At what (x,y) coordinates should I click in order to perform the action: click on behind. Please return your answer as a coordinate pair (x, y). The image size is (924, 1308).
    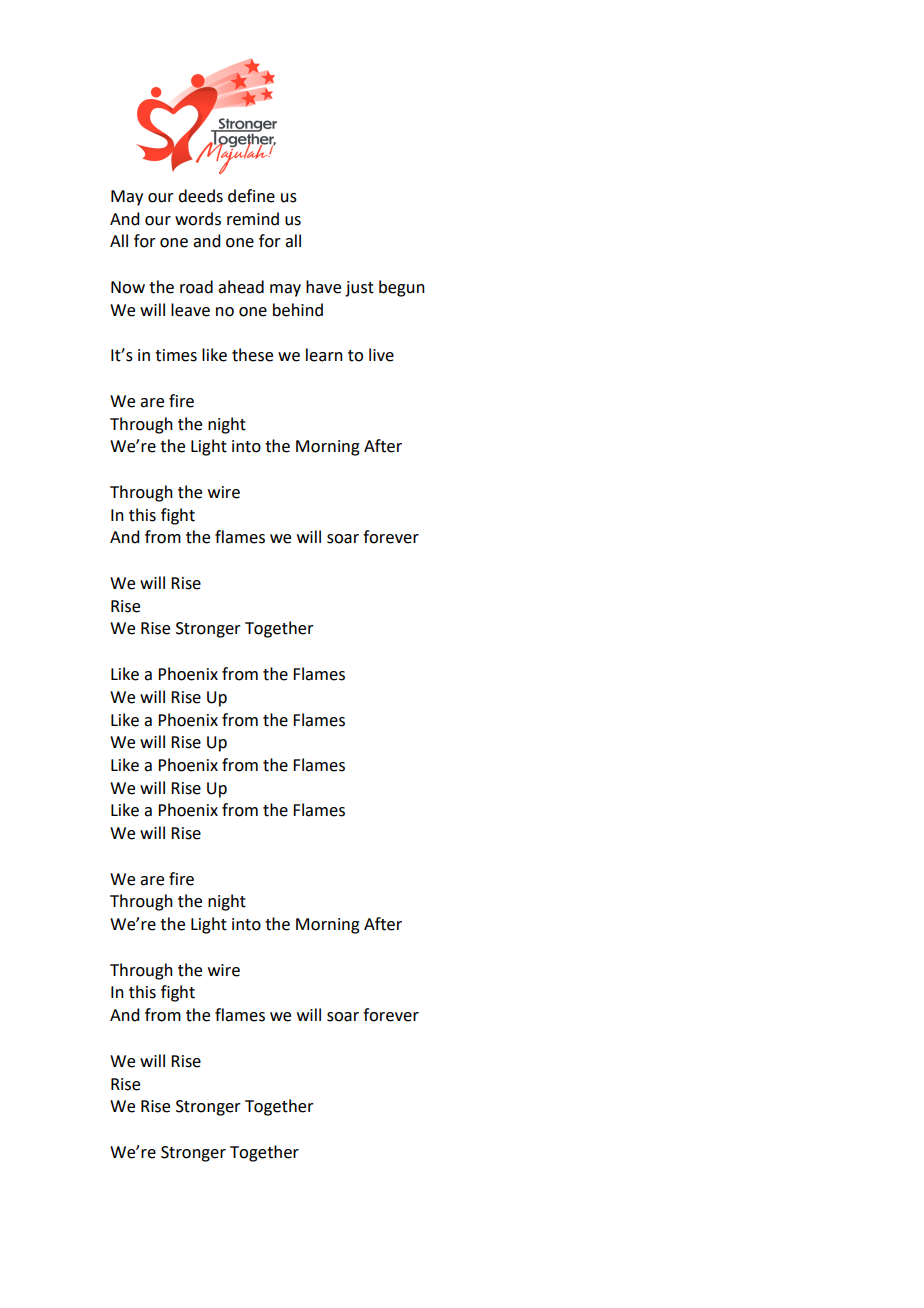
    Looking at the image, I should click on (298, 310).
